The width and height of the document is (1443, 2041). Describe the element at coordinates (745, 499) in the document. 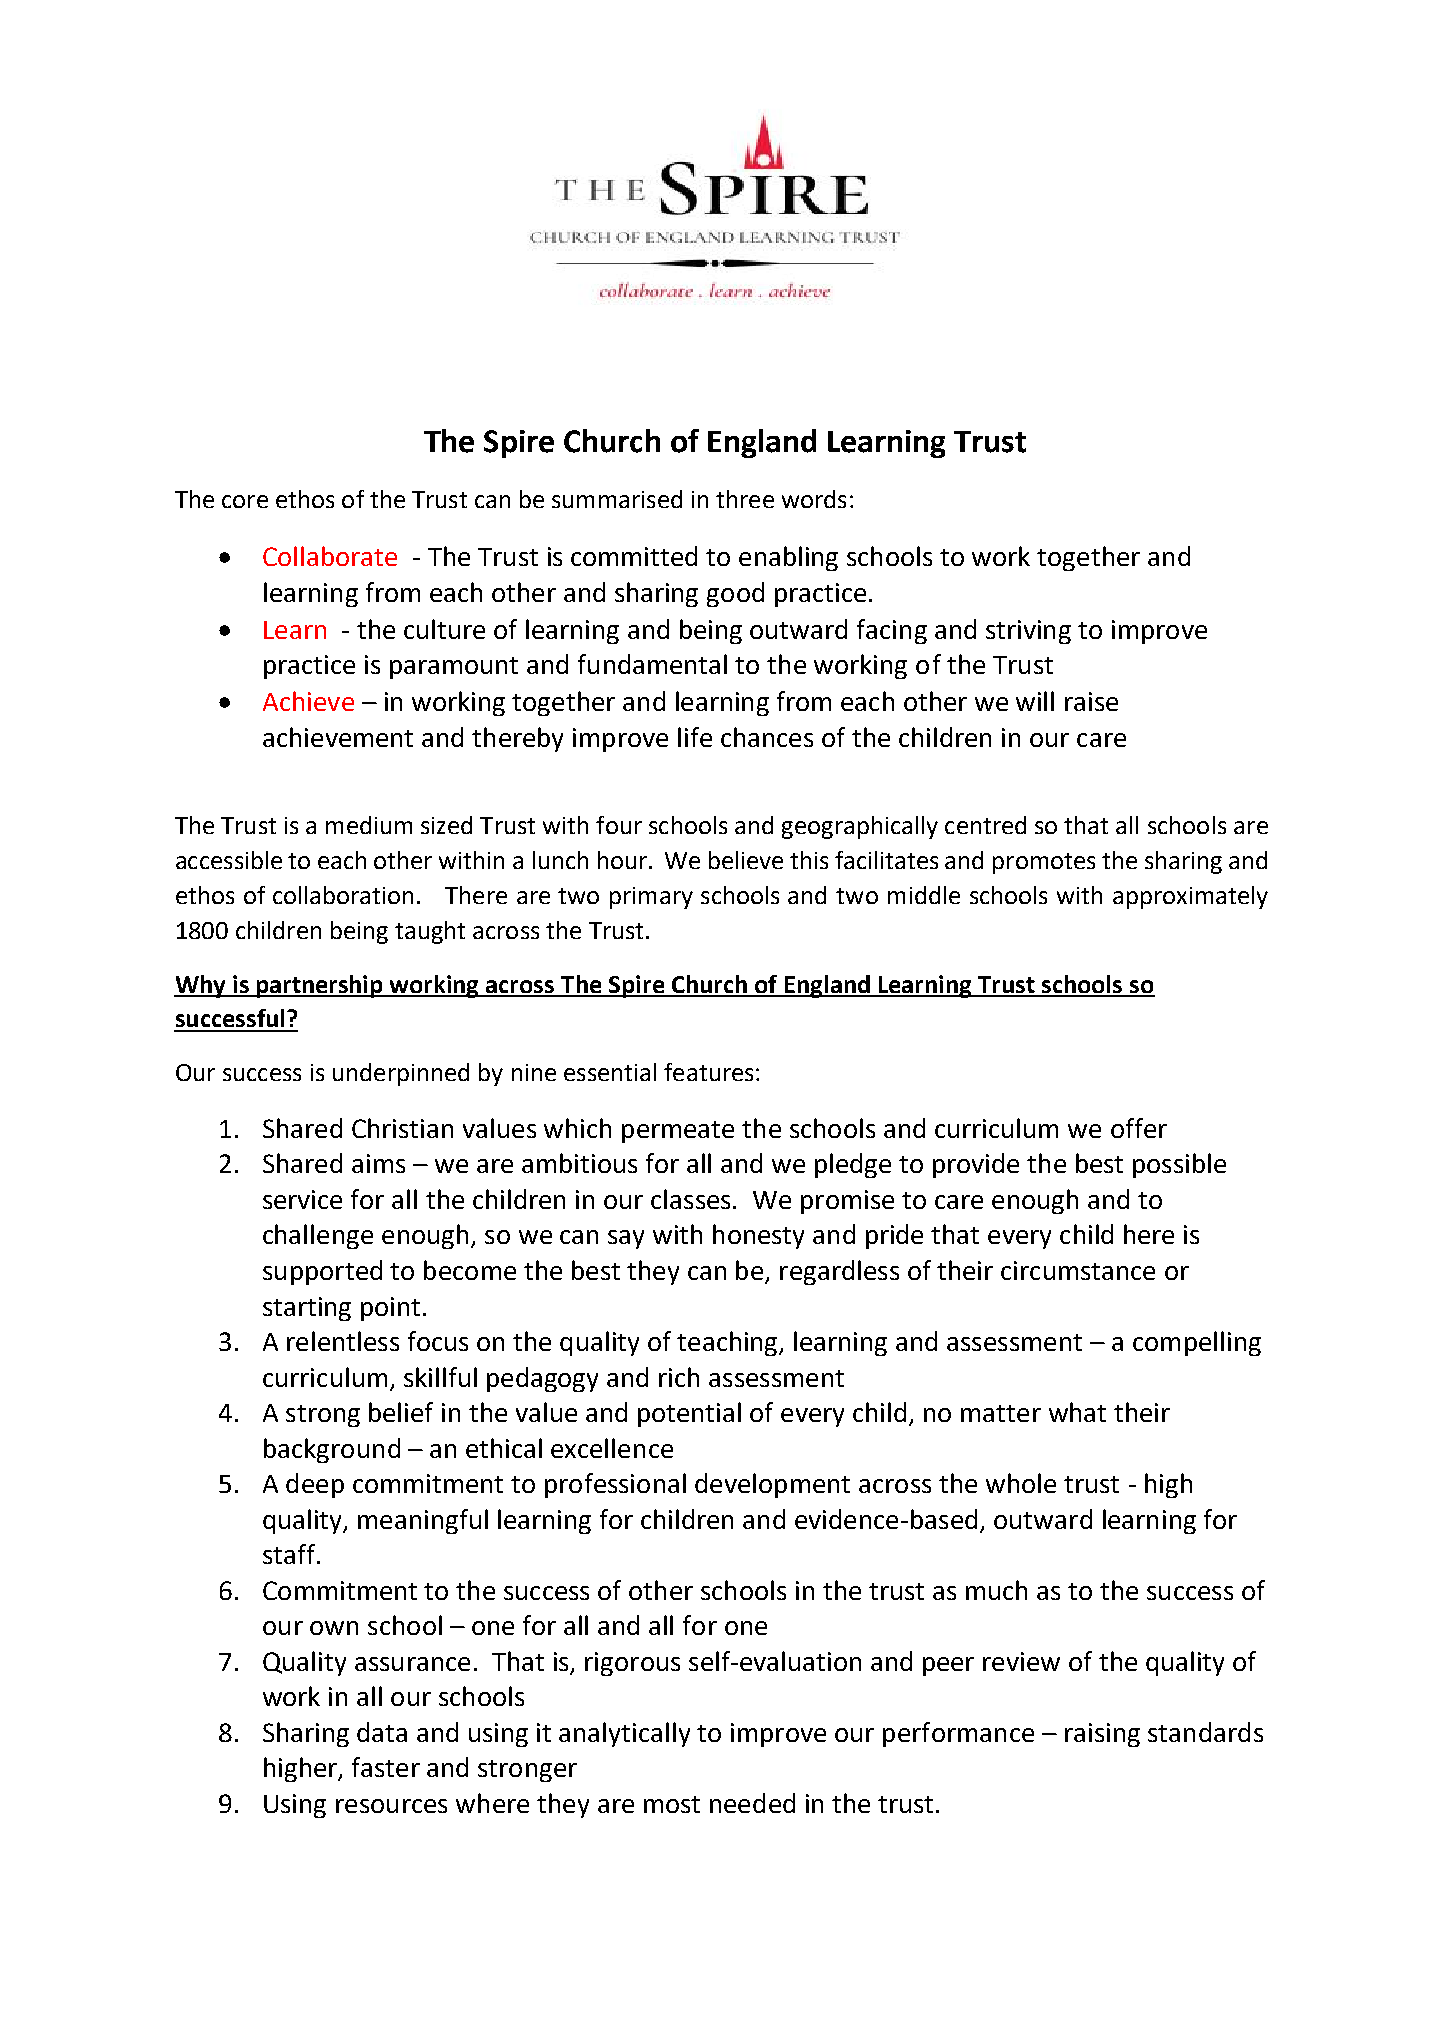

I see `three` at that location.
